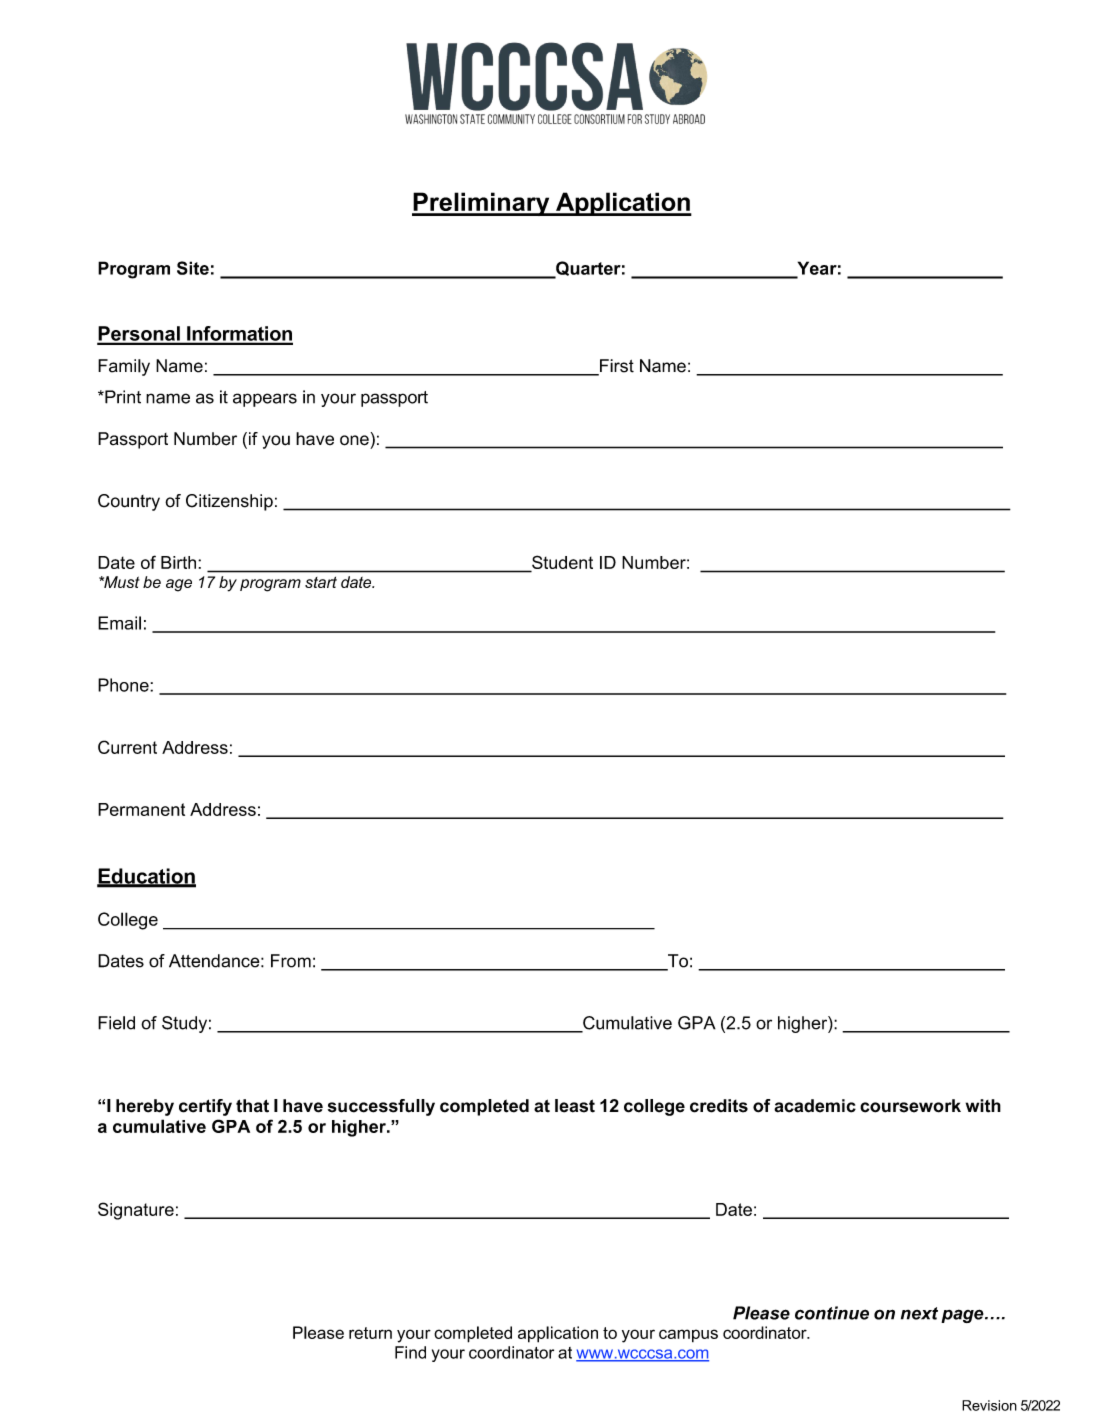  What do you see at coordinates (616, 367) in the screenshot?
I see `First` at bounding box center [616, 367].
